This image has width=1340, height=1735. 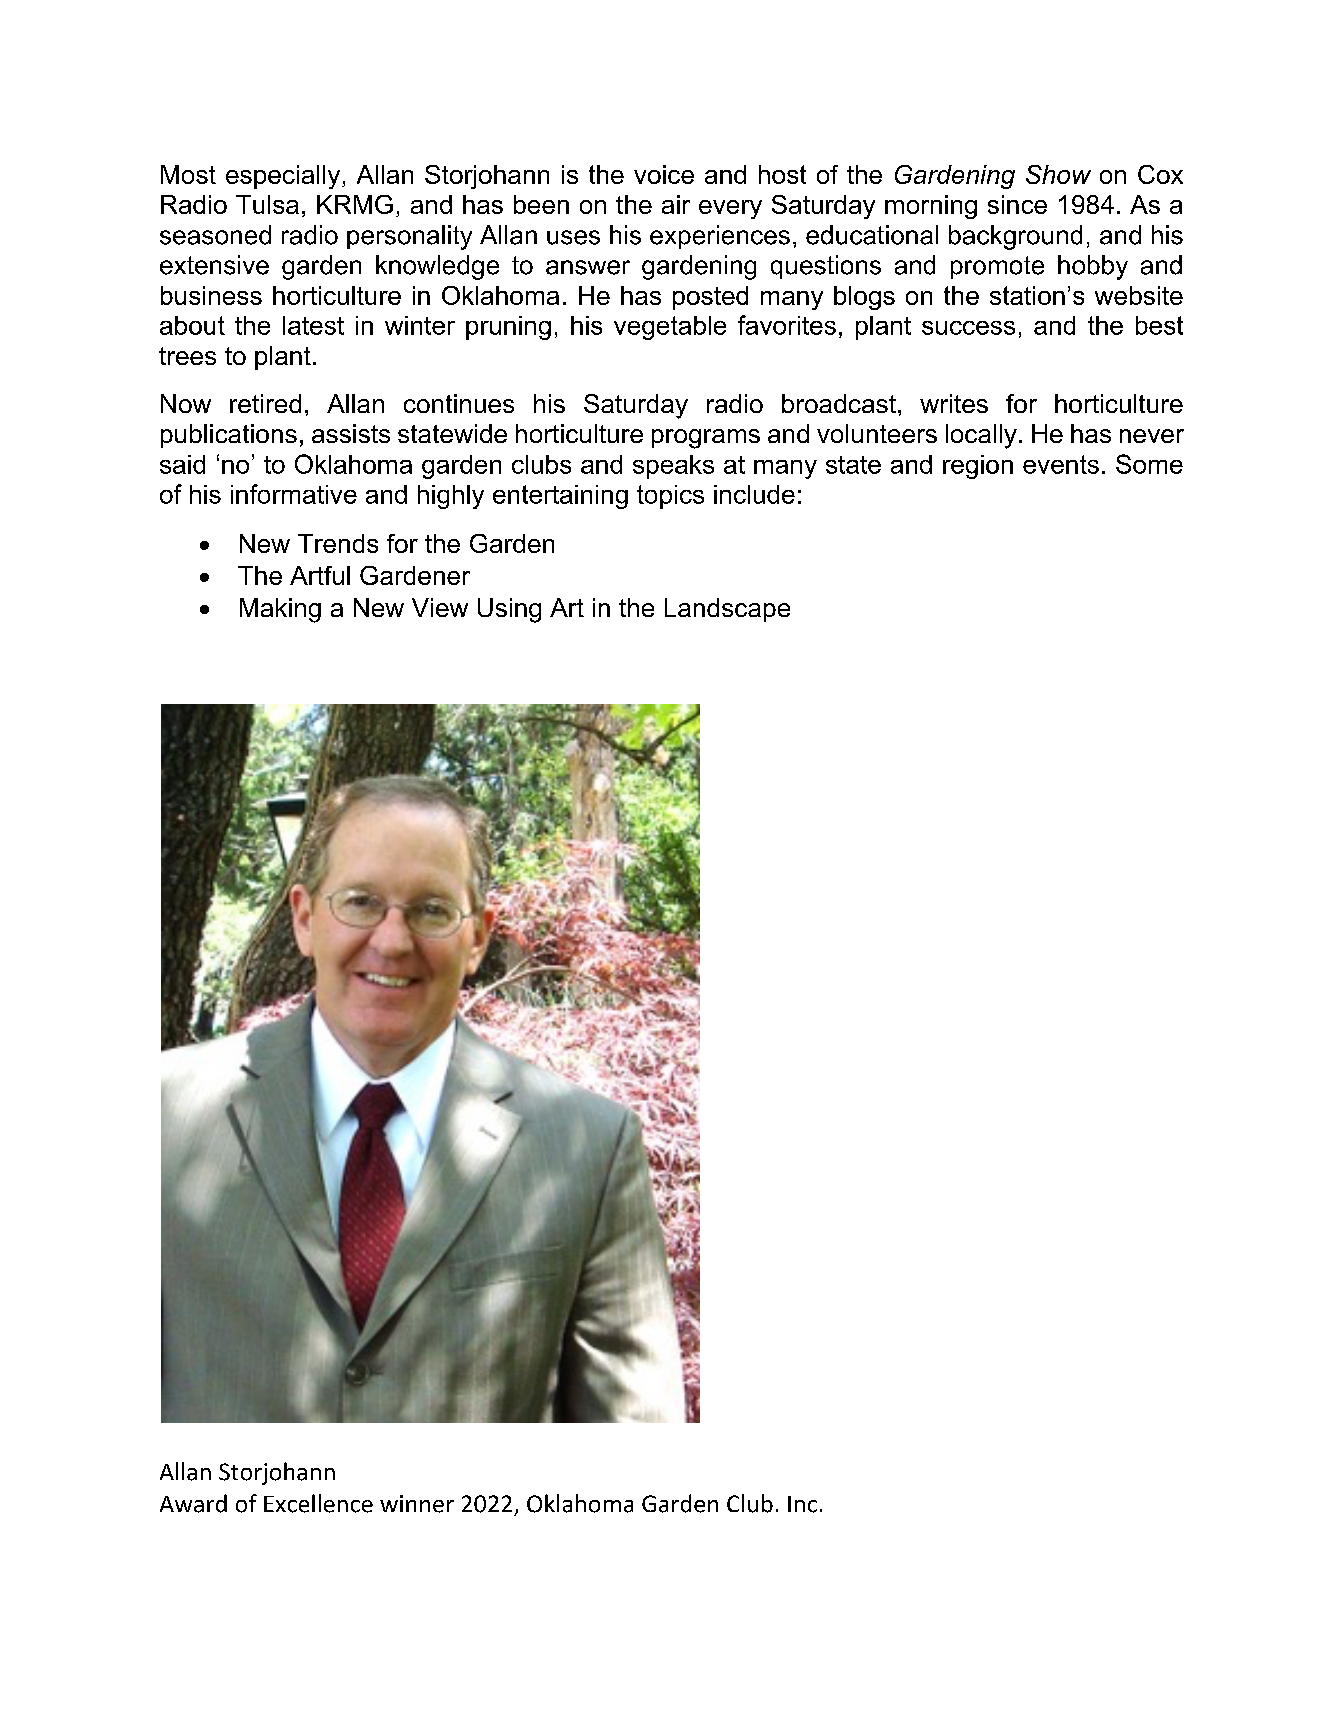 What do you see at coordinates (978, 467) in the image?
I see `region` at bounding box center [978, 467].
